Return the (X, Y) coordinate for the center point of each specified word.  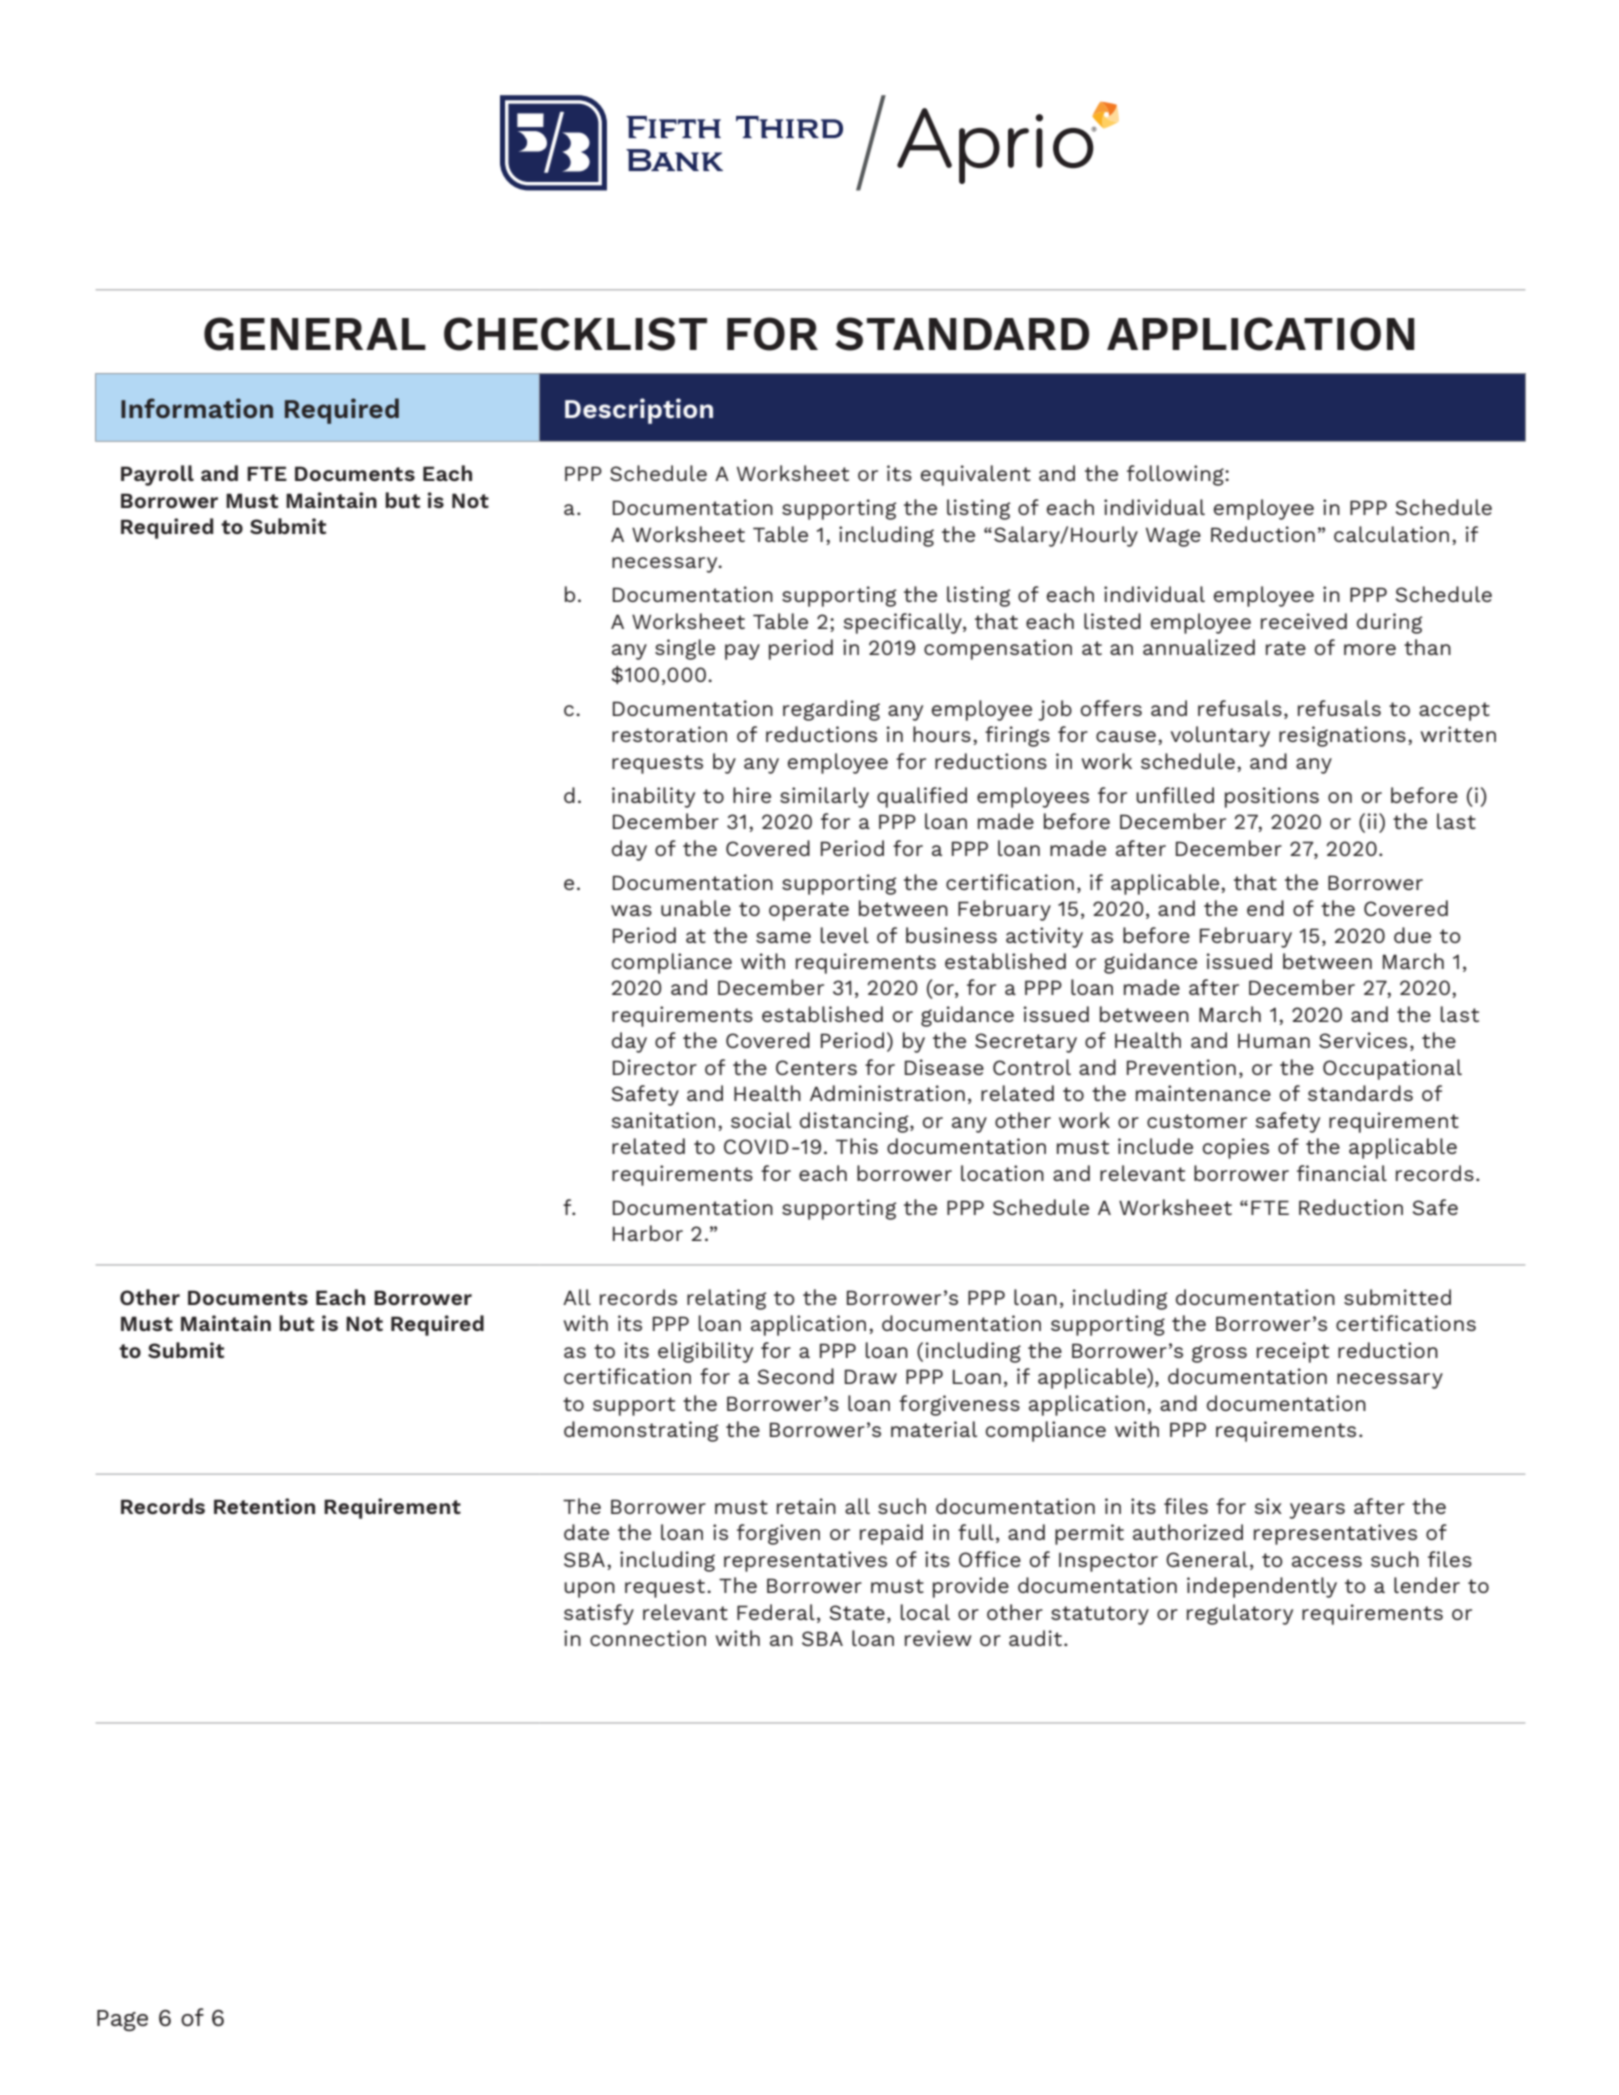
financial (1342, 1173)
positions (1272, 797)
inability (653, 797)
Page (122, 2021)
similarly (824, 797)
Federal (776, 1612)
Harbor (648, 1233)
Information (197, 408)
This (857, 1146)
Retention (264, 1506)
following (1176, 475)
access (1327, 1561)
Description (639, 411)
